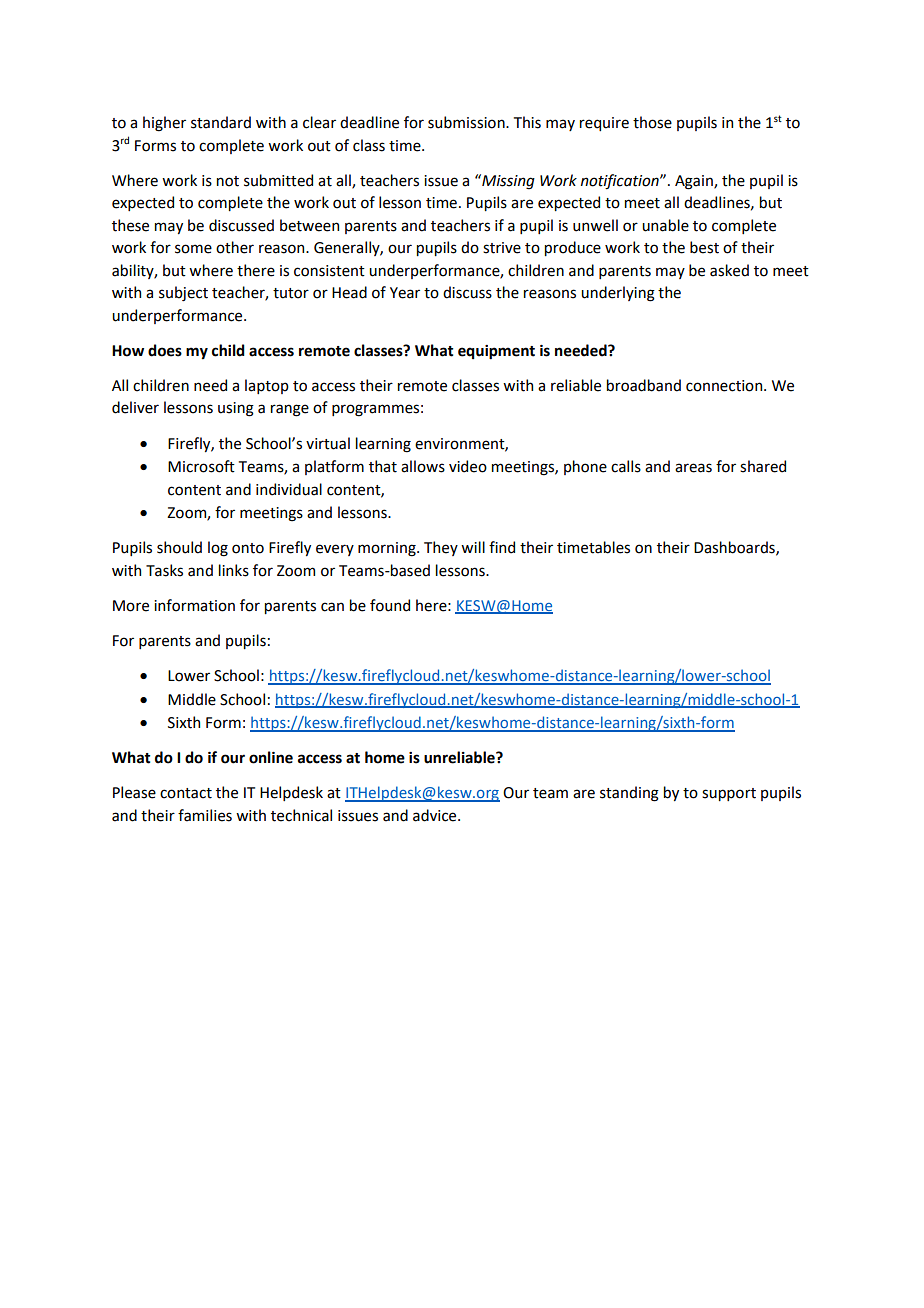 This image has height=1308, width=924. I want to click on using, so click(236, 409).
